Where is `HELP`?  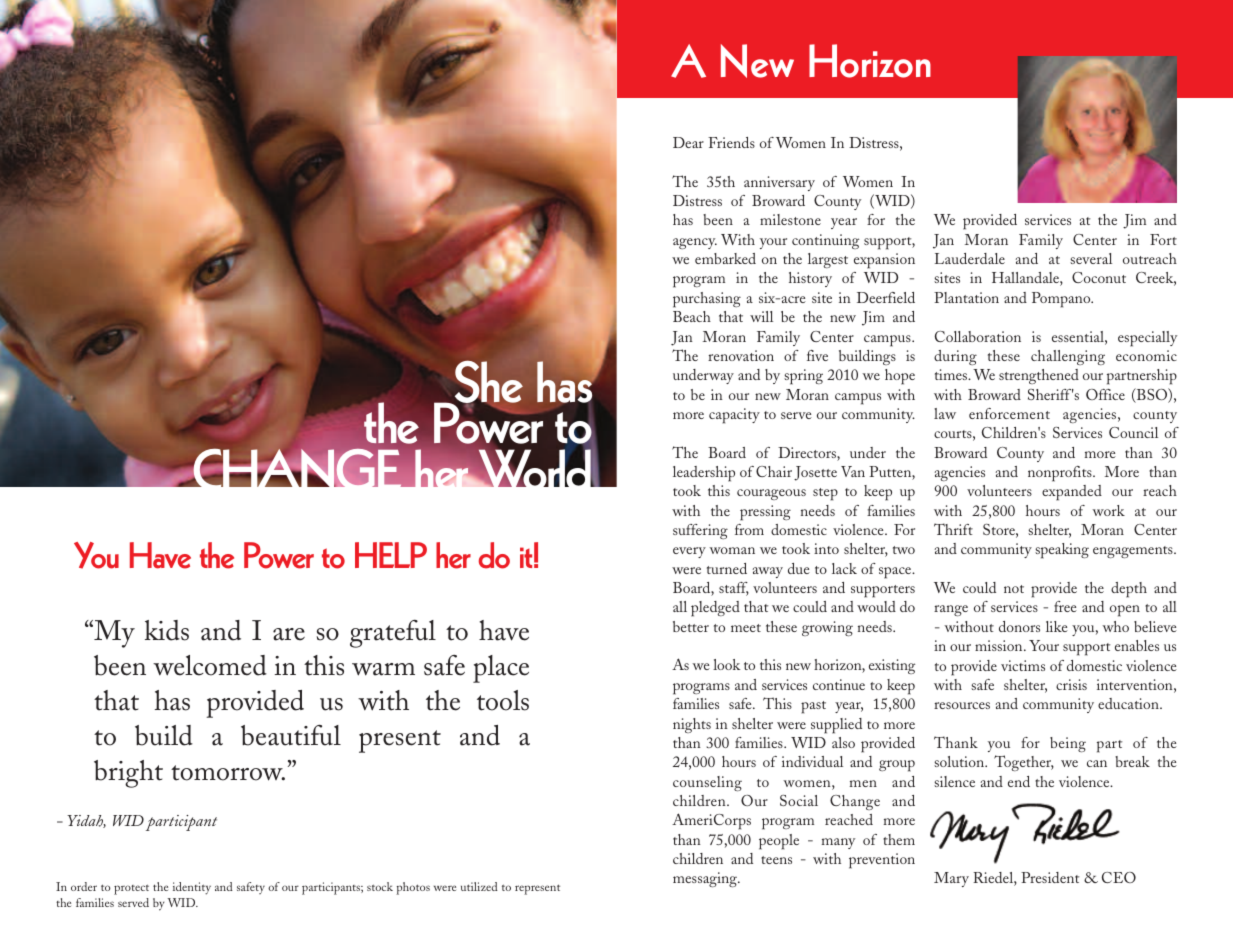
HELP is located at coordinates (391, 555).
